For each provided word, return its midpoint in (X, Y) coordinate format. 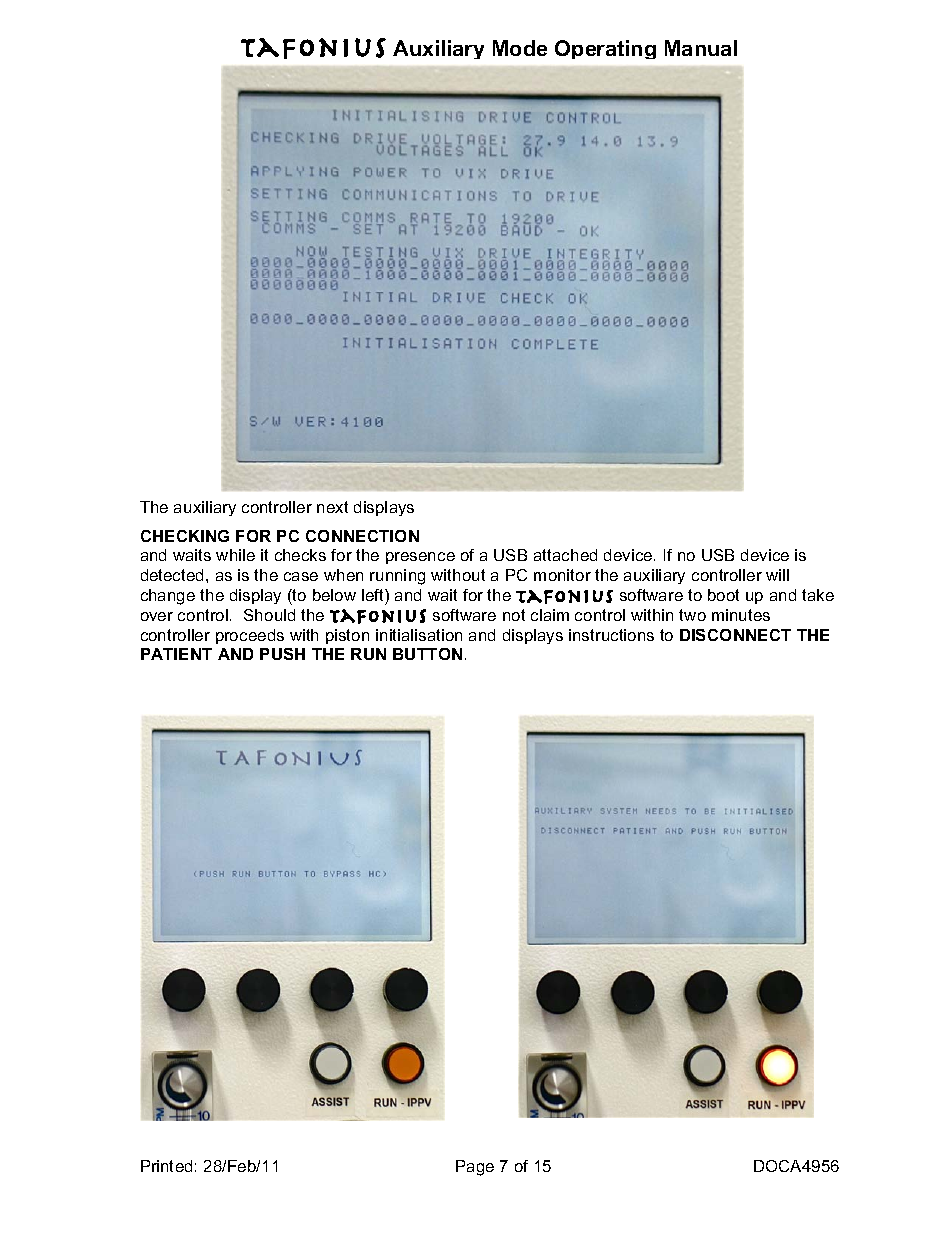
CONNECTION (362, 536)
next (332, 507)
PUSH (282, 654)
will (777, 575)
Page (475, 1168)
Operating (605, 49)
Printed (166, 1166)
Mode (520, 48)
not (514, 615)
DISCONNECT (735, 635)
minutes (741, 615)
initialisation (419, 635)
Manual (701, 48)
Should (269, 615)
